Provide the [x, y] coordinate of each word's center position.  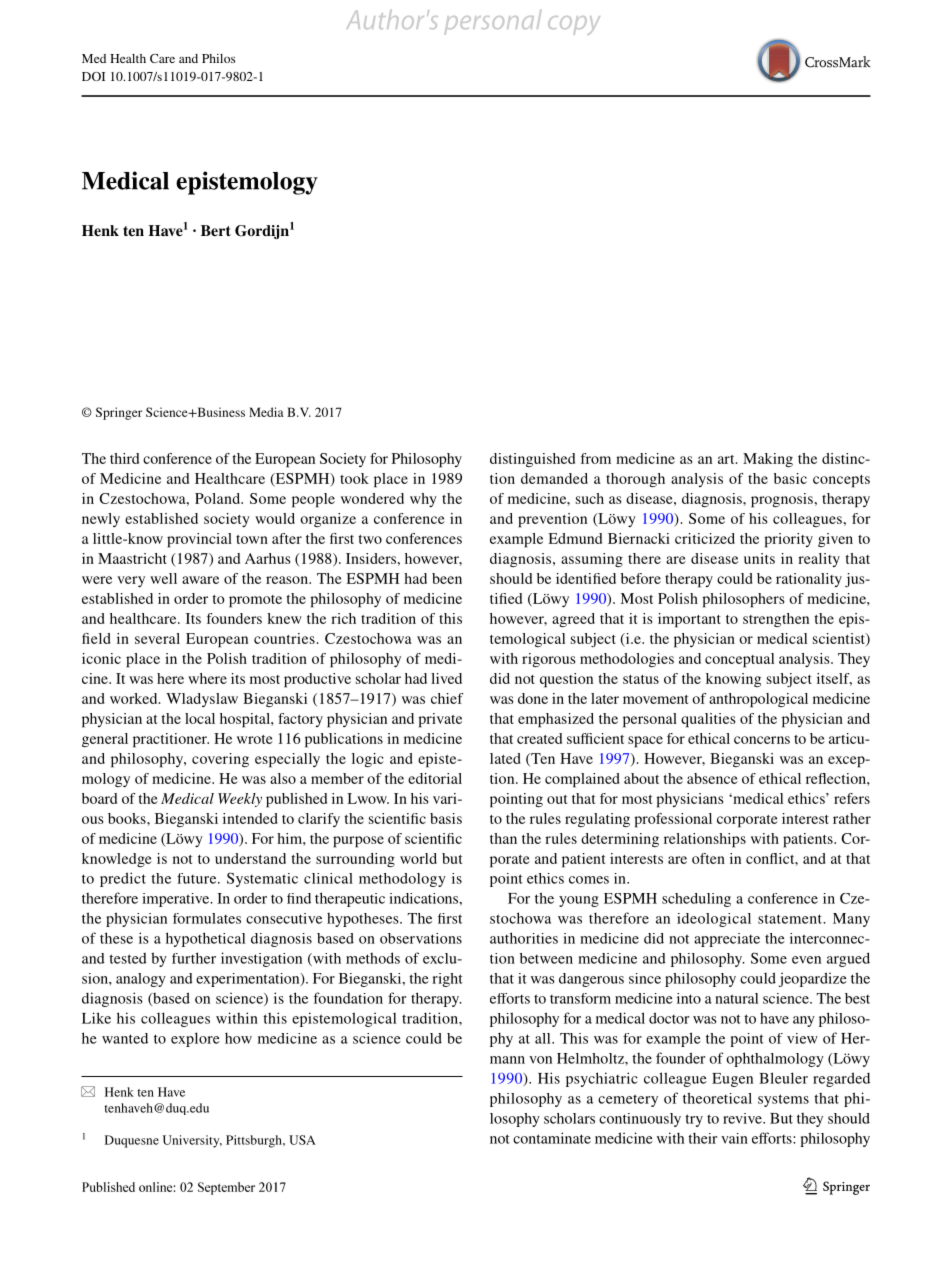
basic [790, 478]
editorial [435, 778]
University [192, 1141]
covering [220, 760]
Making [768, 460]
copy [574, 25]
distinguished [532, 460]
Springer [119, 413]
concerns [762, 740]
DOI [93, 76]
